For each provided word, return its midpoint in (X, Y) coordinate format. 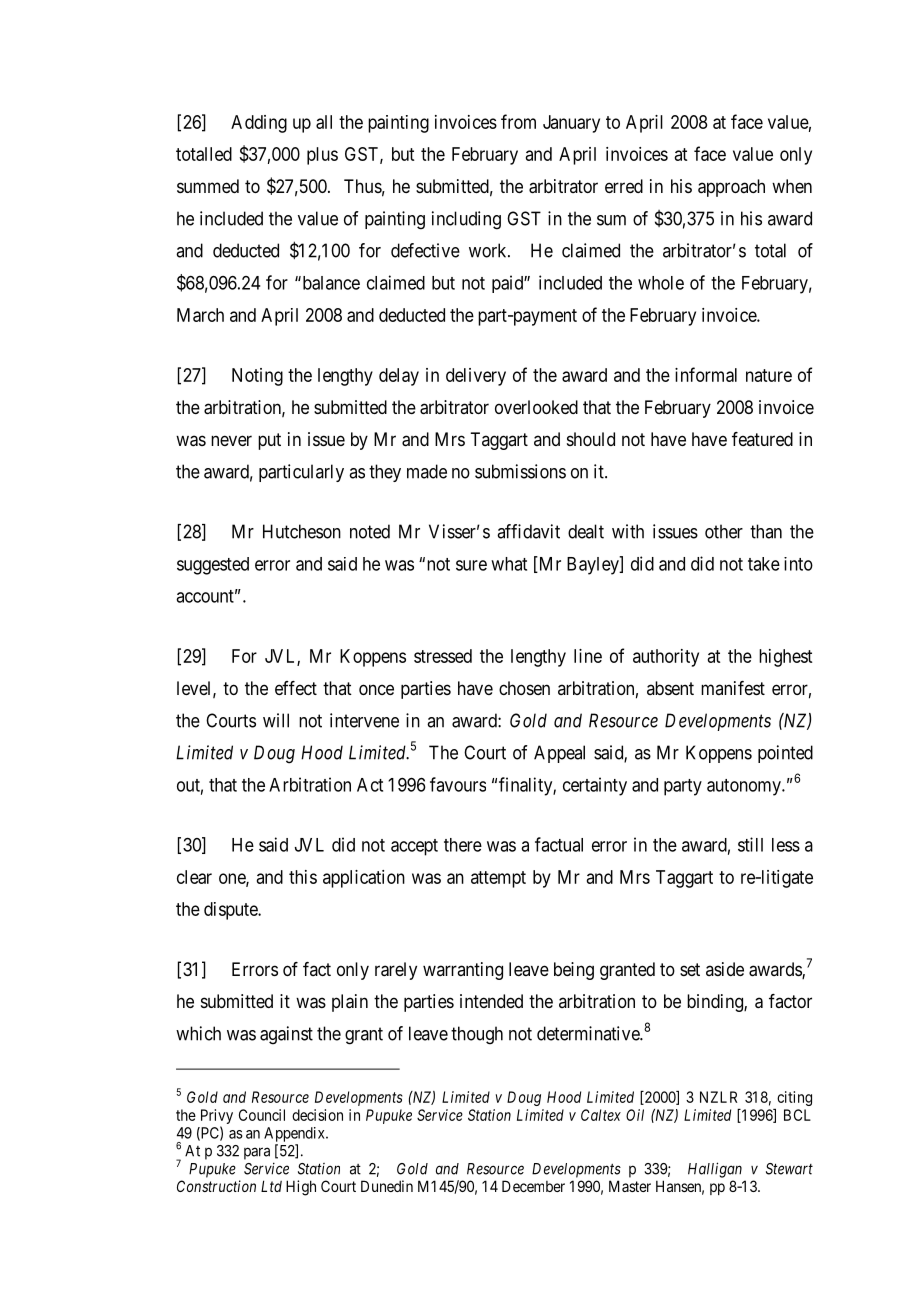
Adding (259, 124)
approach (731, 188)
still (750, 844)
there (463, 845)
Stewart (789, 1169)
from (518, 121)
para (257, 1153)
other (724, 531)
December (533, 1186)
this (303, 877)
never (231, 440)
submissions (520, 471)
